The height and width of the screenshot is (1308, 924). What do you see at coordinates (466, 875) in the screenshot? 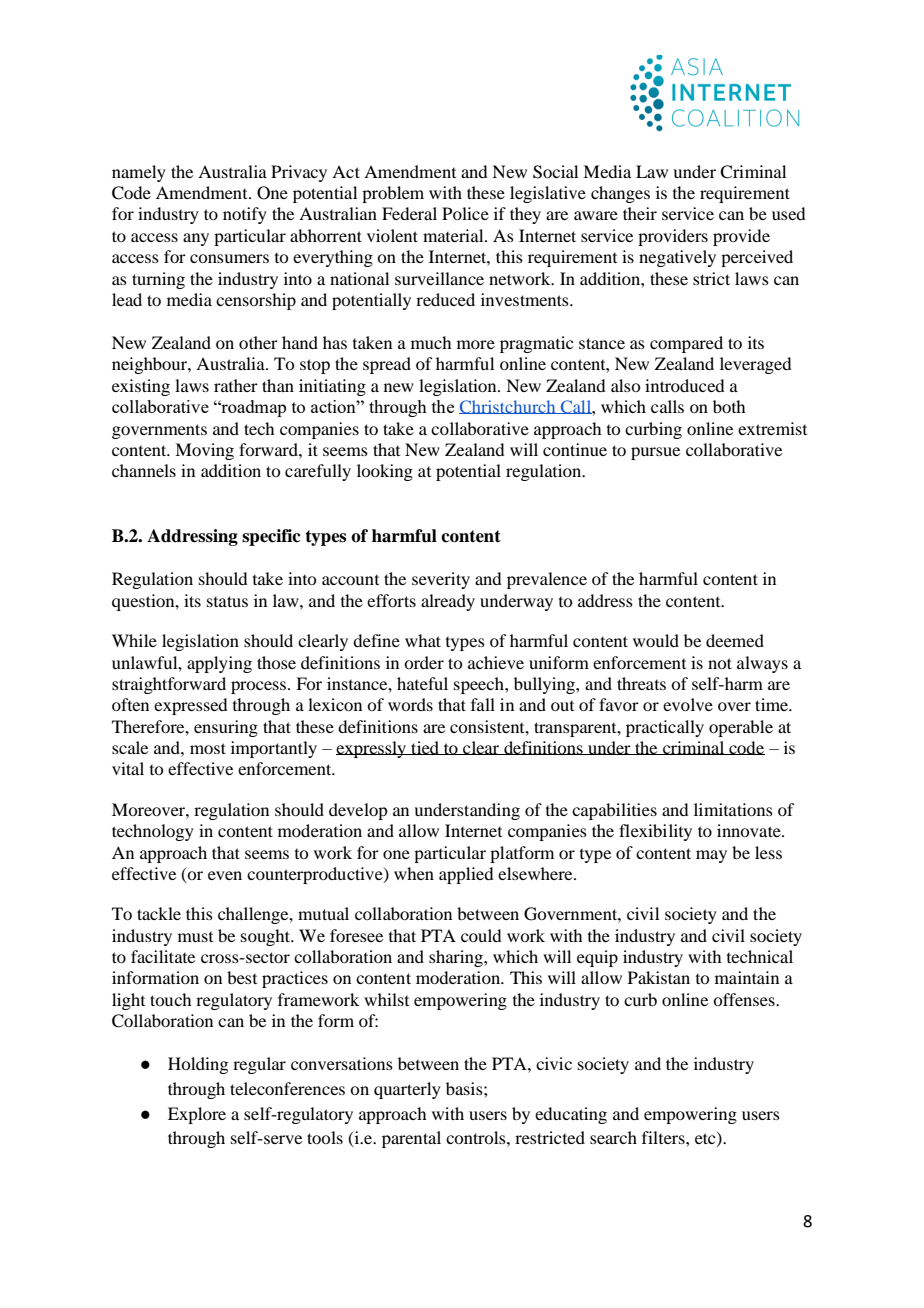
I see `applied` at bounding box center [466, 875].
